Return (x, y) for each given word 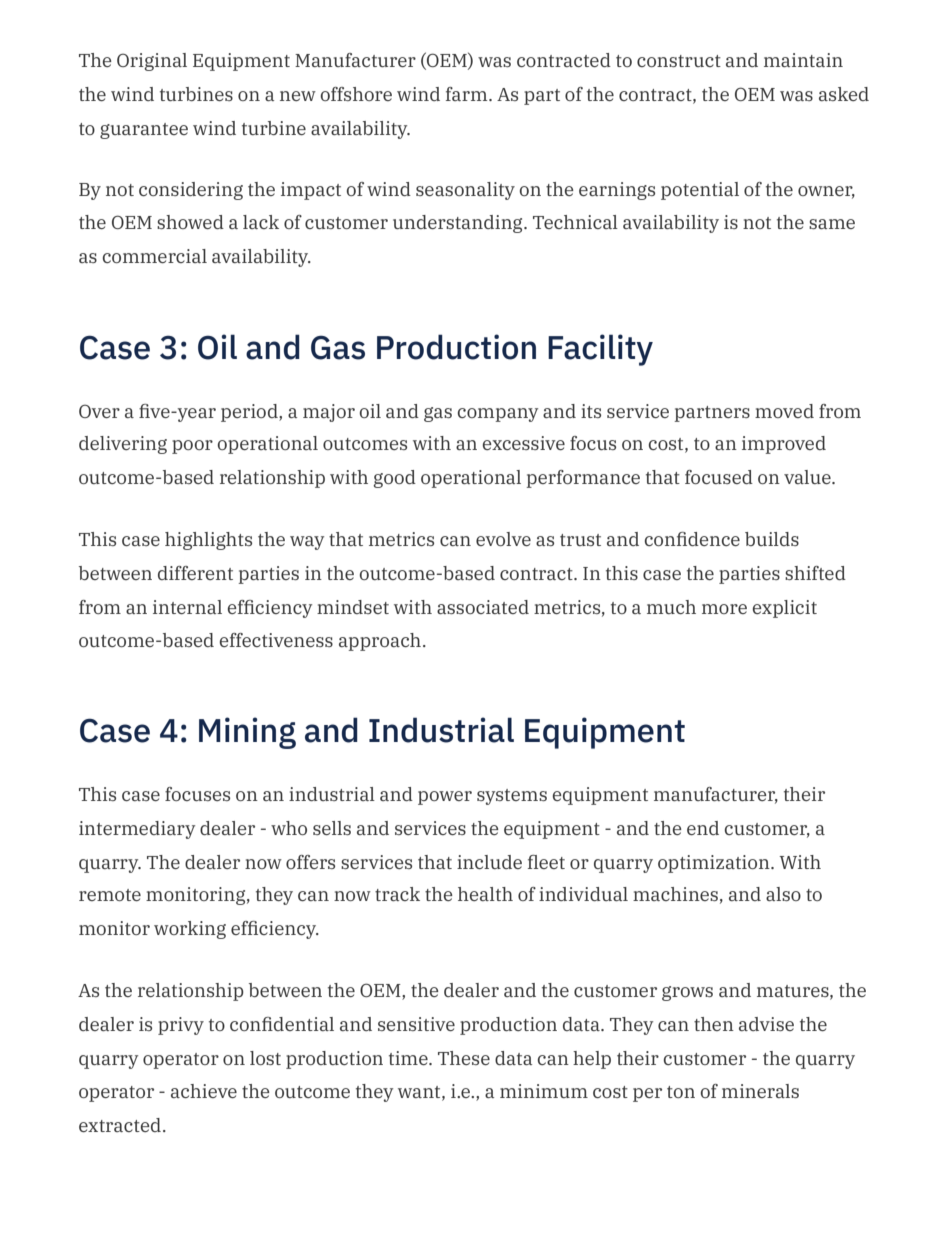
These (464, 1058)
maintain (803, 60)
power (445, 798)
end (703, 828)
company (498, 415)
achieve (204, 1091)
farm (468, 94)
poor (192, 447)
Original (152, 62)
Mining (247, 733)
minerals (760, 1091)
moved (784, 411)
